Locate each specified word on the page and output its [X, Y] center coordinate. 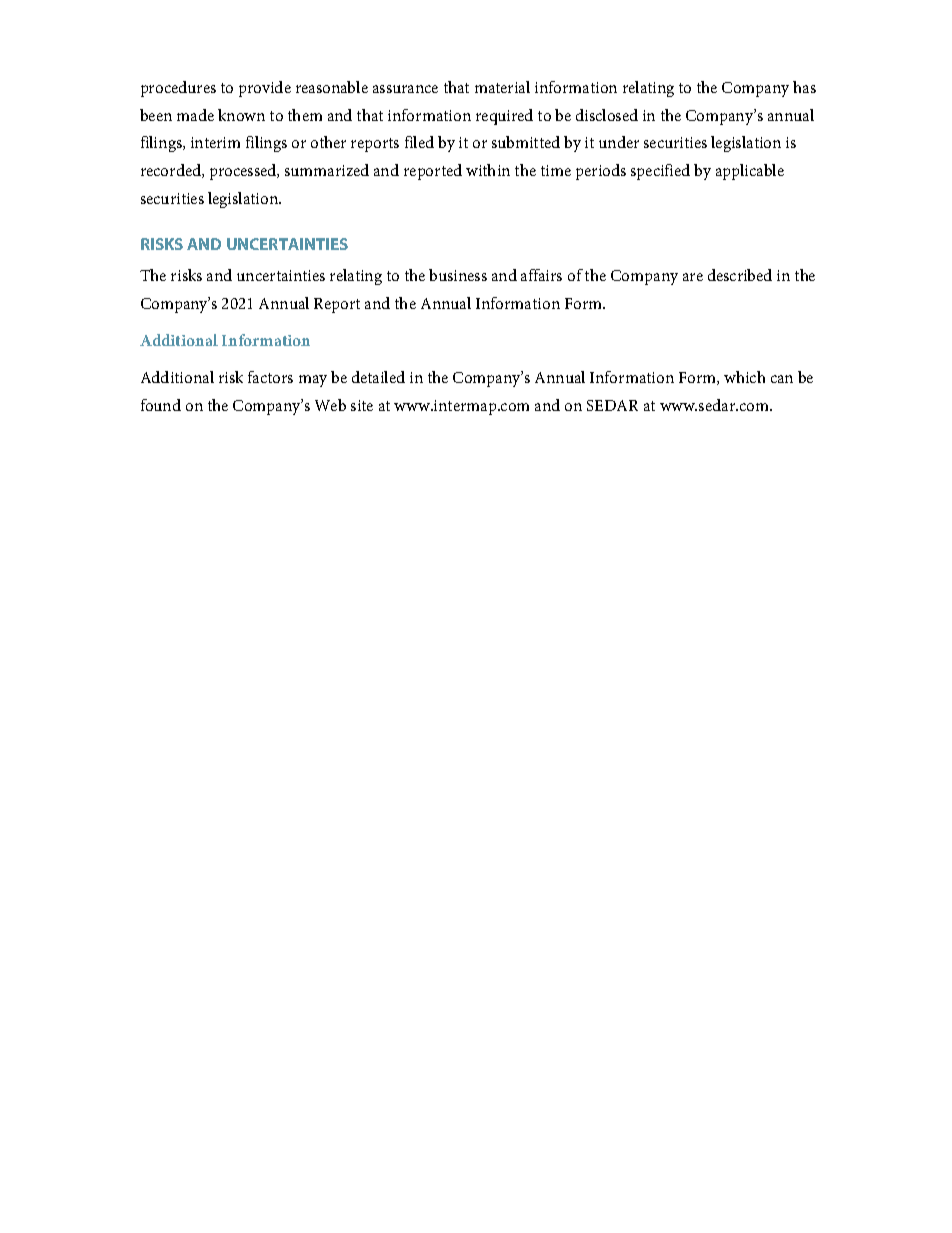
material [502, 87]
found [161, 405]
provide [265, 89]
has [804, 87]
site [362, 405]
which [744, 377]
